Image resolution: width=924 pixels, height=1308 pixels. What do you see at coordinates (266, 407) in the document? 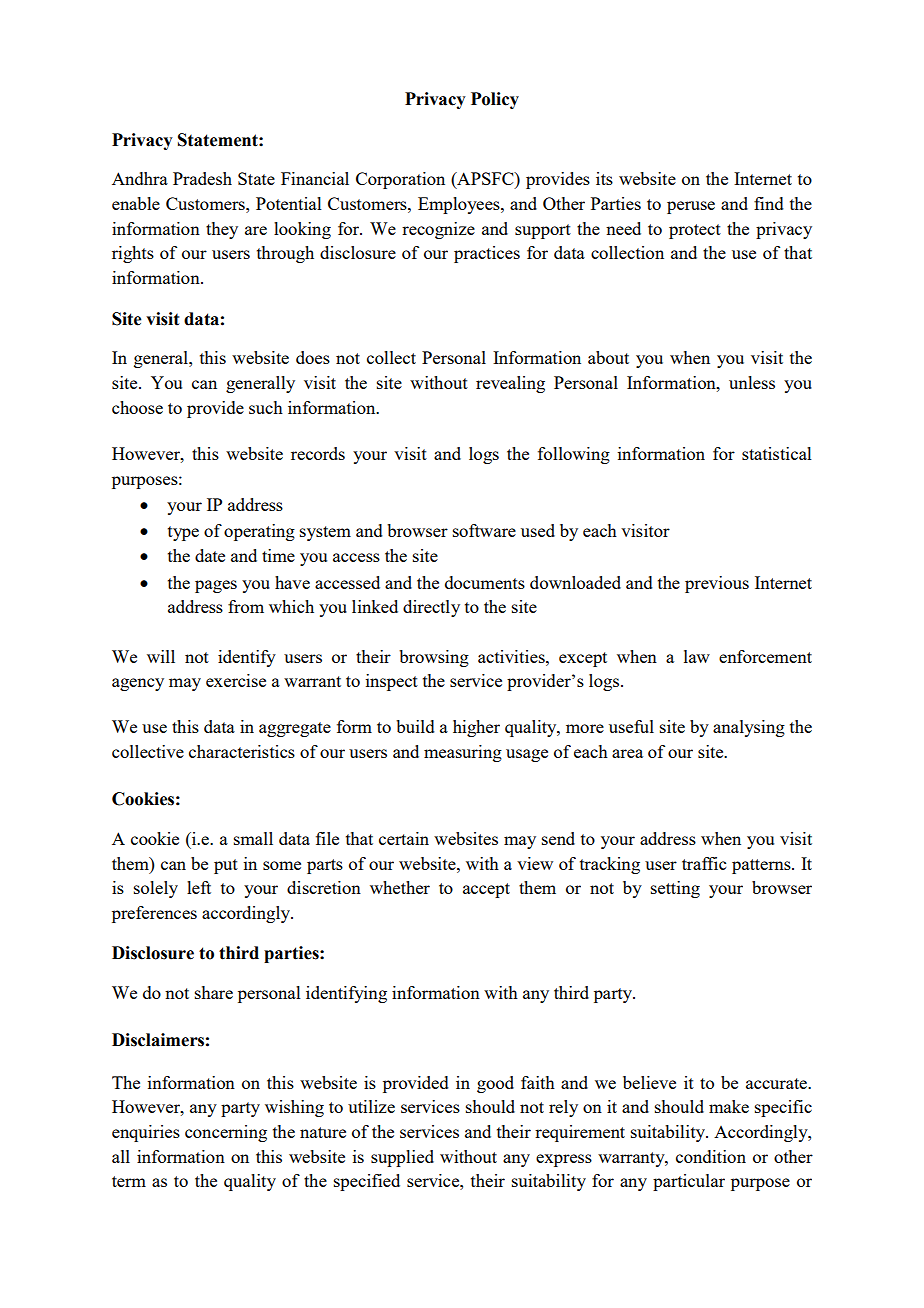
I see `such` at bounding box center [266, 407].
